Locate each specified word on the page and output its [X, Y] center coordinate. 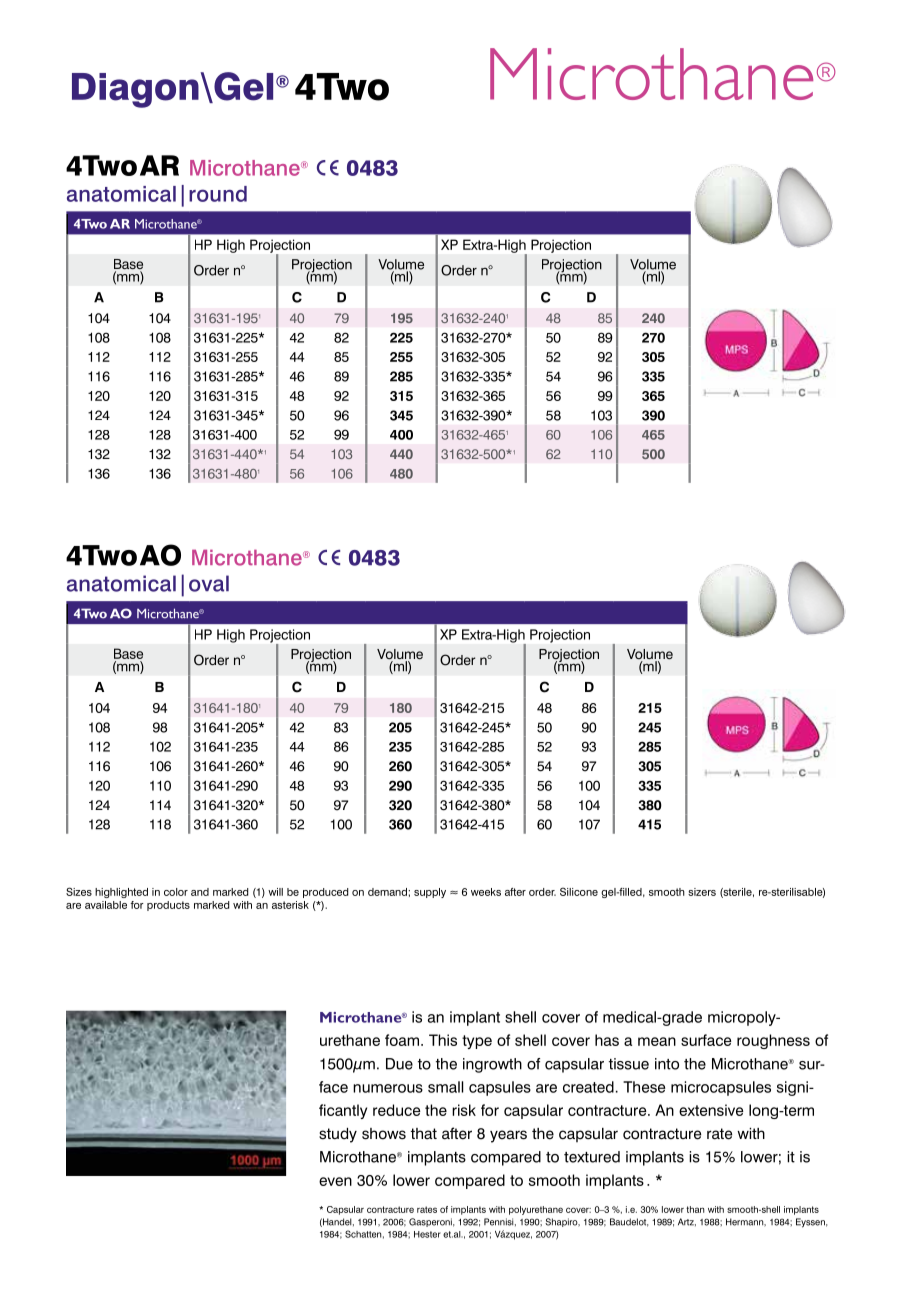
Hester [427, 1234]
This [443, 1040]
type [477, 1042]
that [424, 1134]
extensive [711, 1110]
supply [430, 893]
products [168, 906]
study [338, 1135]
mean [657, 1041]
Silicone [579, 891]
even [335, 1181]
